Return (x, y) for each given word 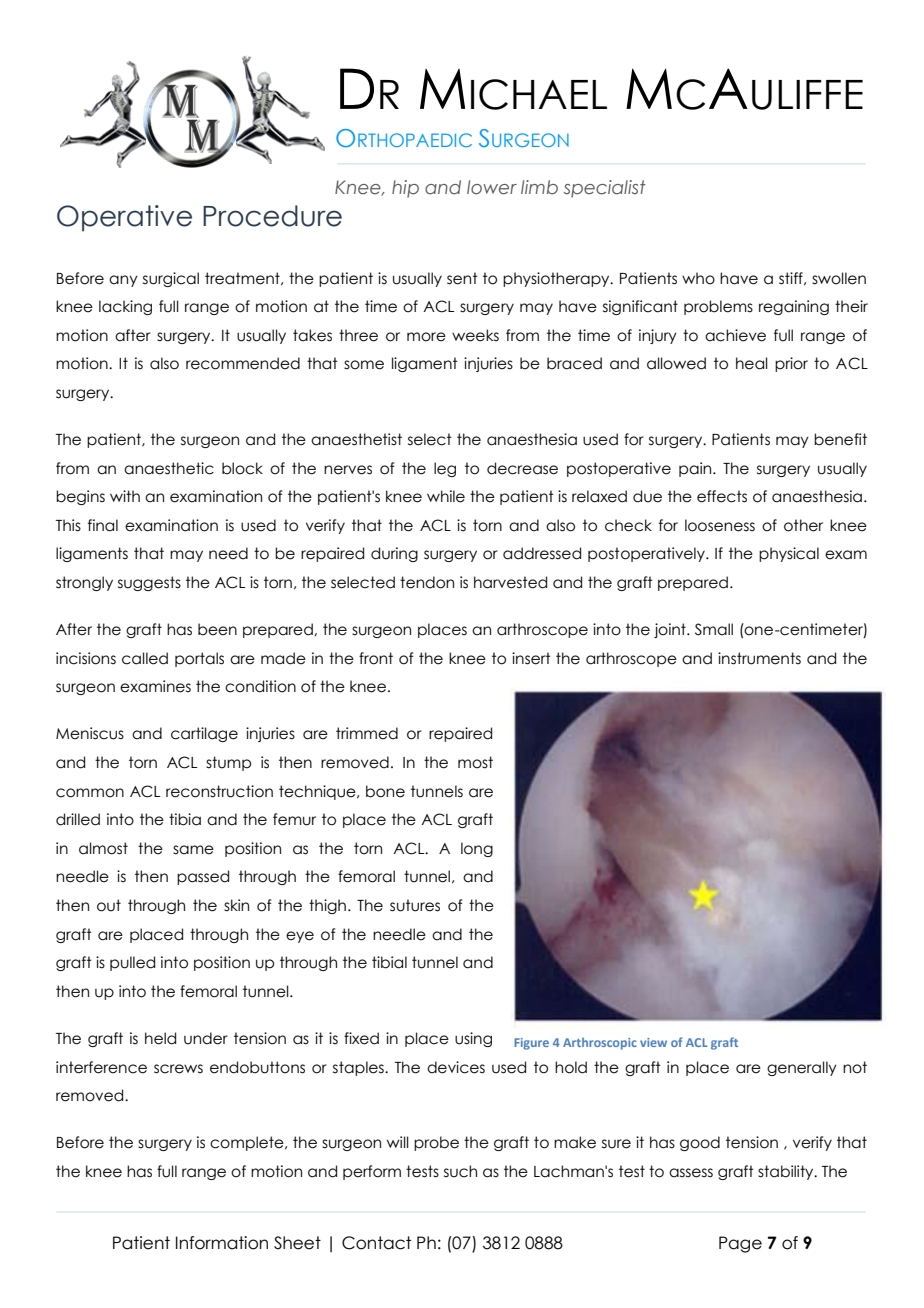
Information (222, 1243)
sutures (415, 905)
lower (492, 187)
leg (445, 469)
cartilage (204, 734)
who (698, 278)
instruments (759, 658)
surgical (171, 279)
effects (722, 496)
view (653, 1042)
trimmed (367, 733)
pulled (132, 963)
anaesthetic (169, 468)
